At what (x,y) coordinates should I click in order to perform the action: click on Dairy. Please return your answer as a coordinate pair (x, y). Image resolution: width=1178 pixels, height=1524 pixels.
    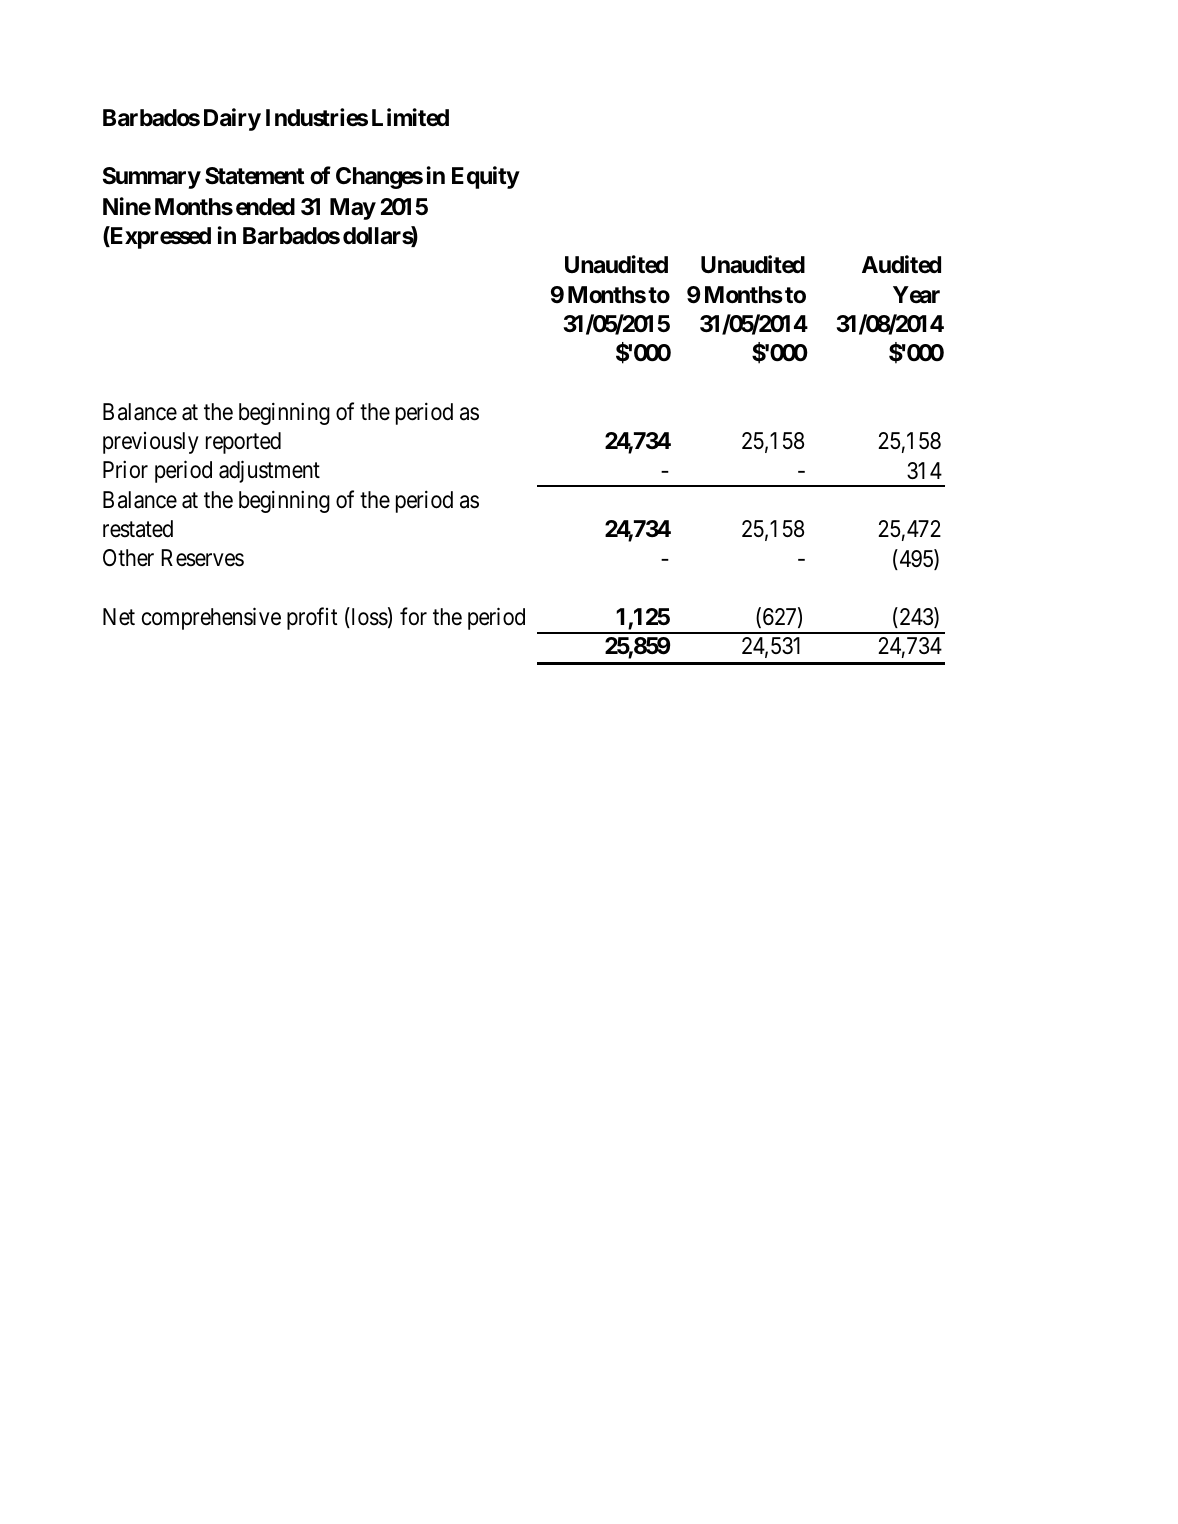
    Looking at the image, I should click on (232, 119).
